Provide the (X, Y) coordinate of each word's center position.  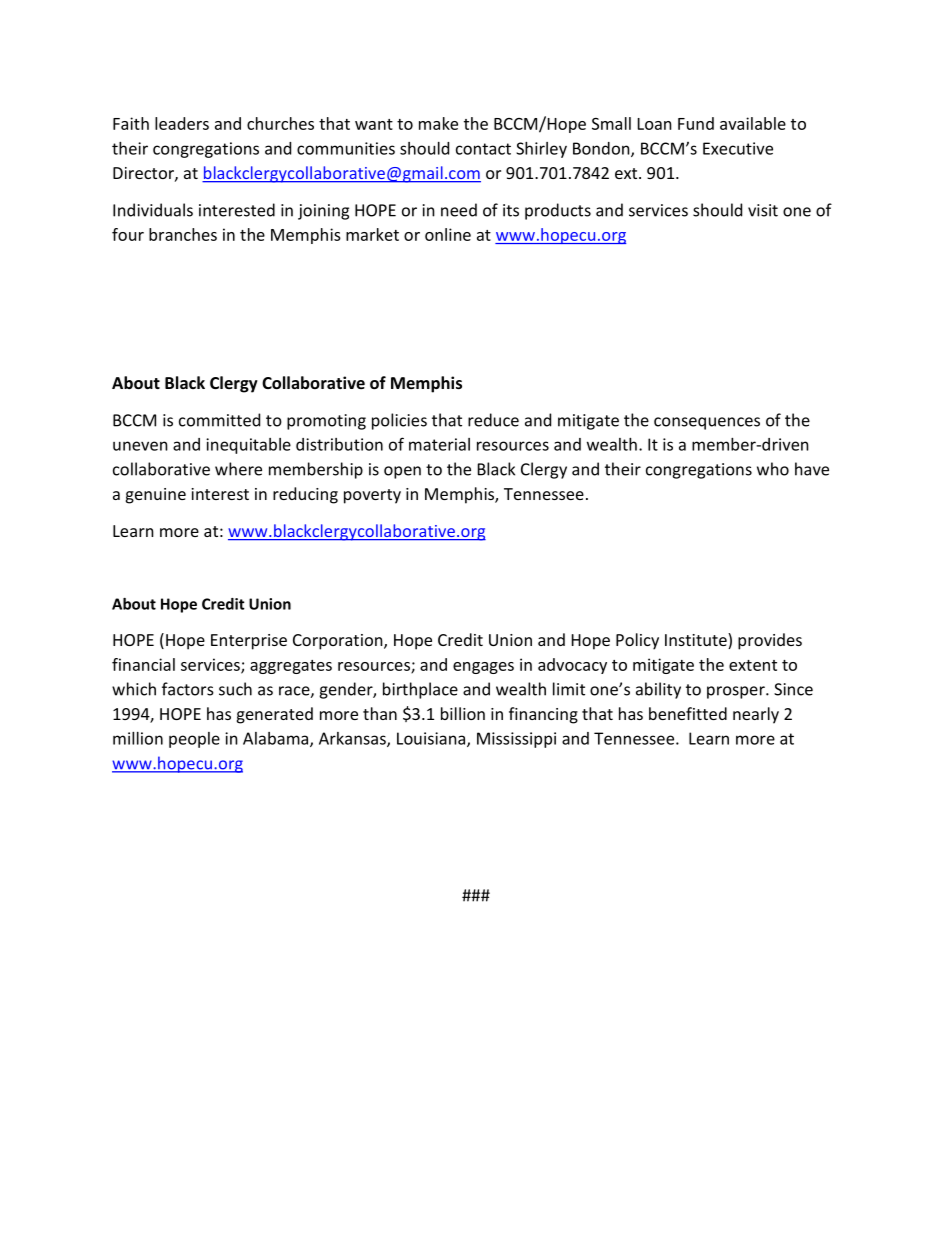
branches (183, 234)
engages (483, 668)
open (402, 472)
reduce (493, 420)
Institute (697, 641)
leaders (182, 123)
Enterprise (249, 642)
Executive (738, 148)
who (773, 469)
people (194, 740)
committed (219, 420)
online (448, 234)
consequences (707, 423)
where (238, 469)
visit (763, 210)
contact (483, 149)
